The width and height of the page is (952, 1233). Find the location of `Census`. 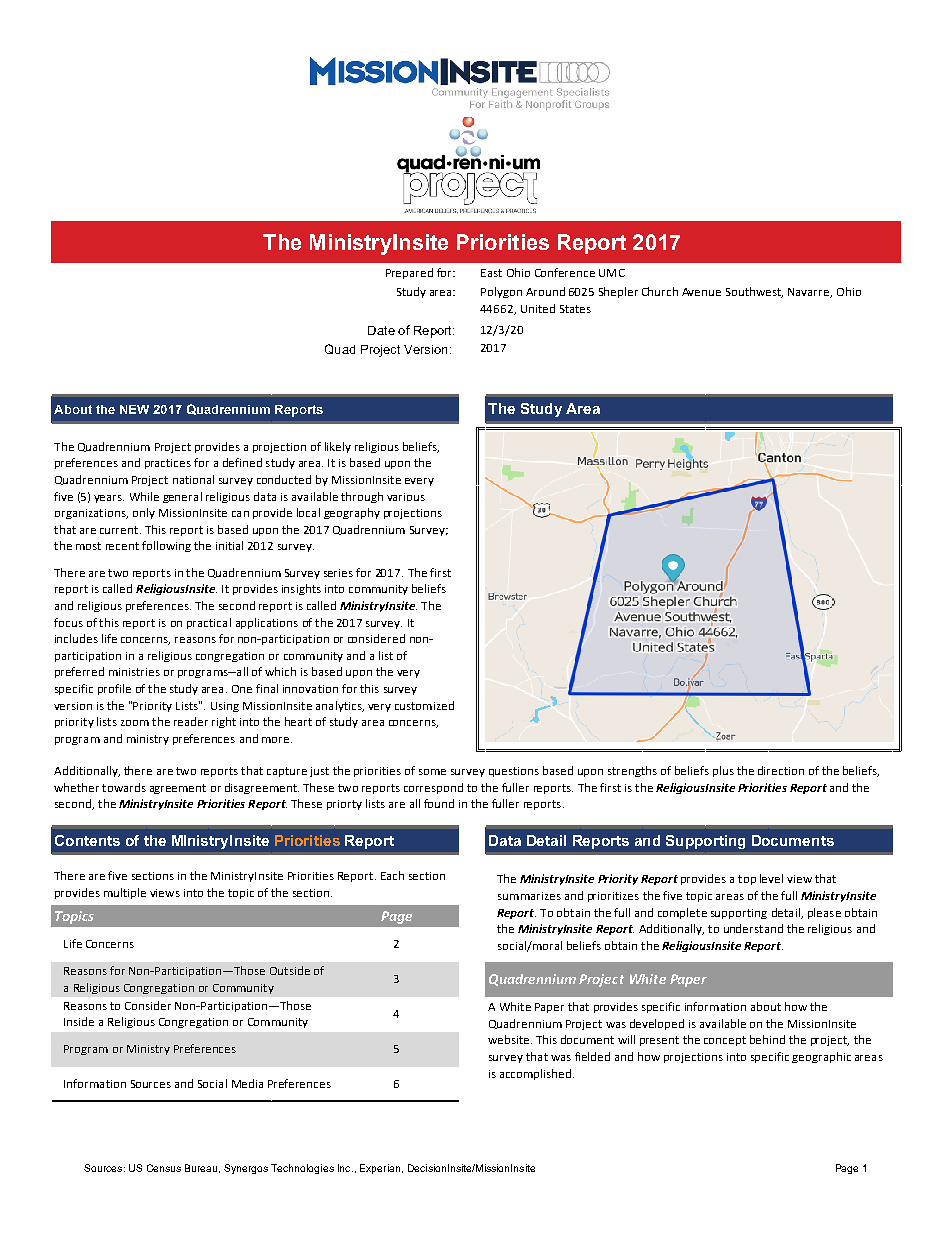

Census is located at coordinates (164, 1168).
